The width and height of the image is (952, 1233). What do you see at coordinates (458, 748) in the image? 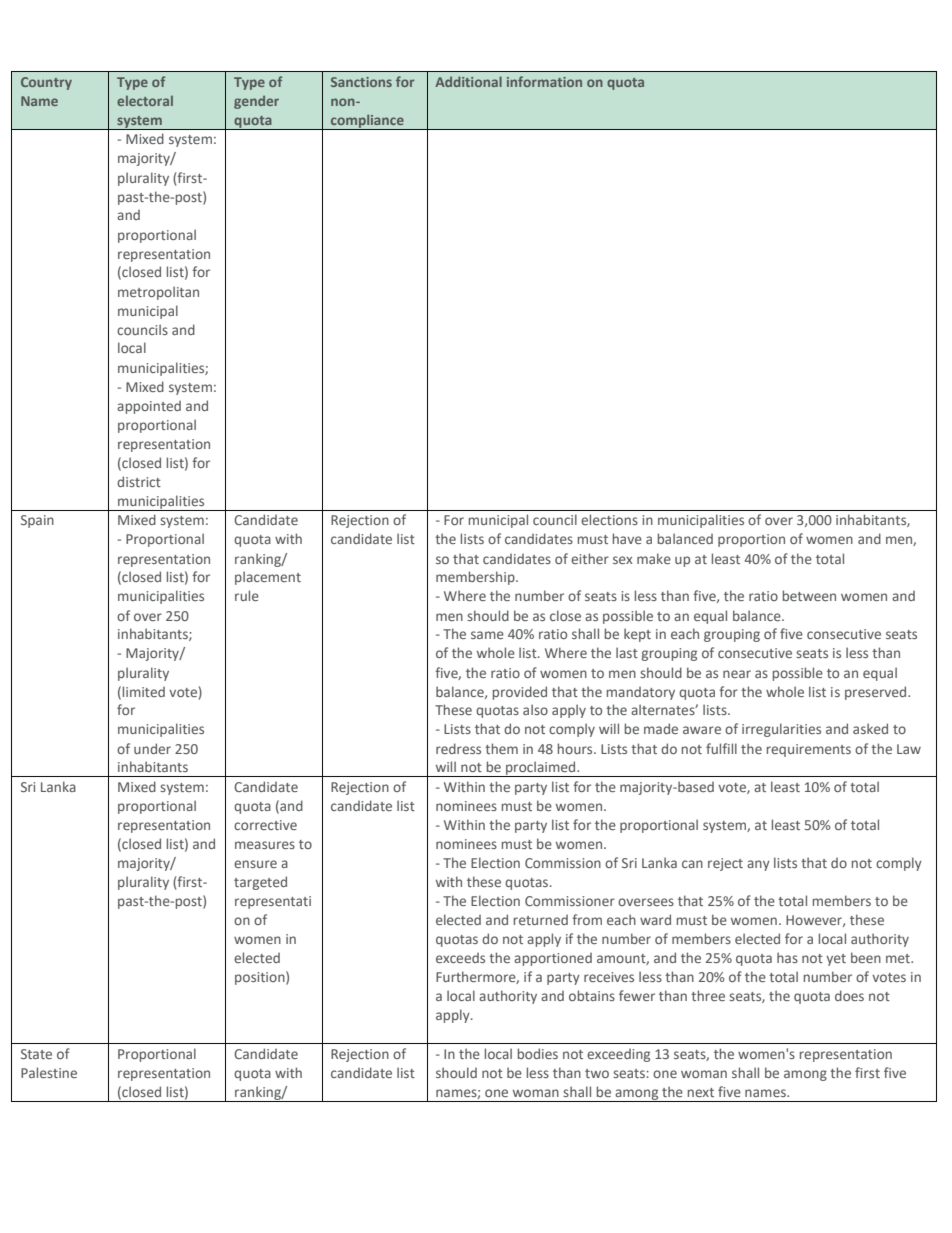
I see `redress` at bounding box center [458, 748].
